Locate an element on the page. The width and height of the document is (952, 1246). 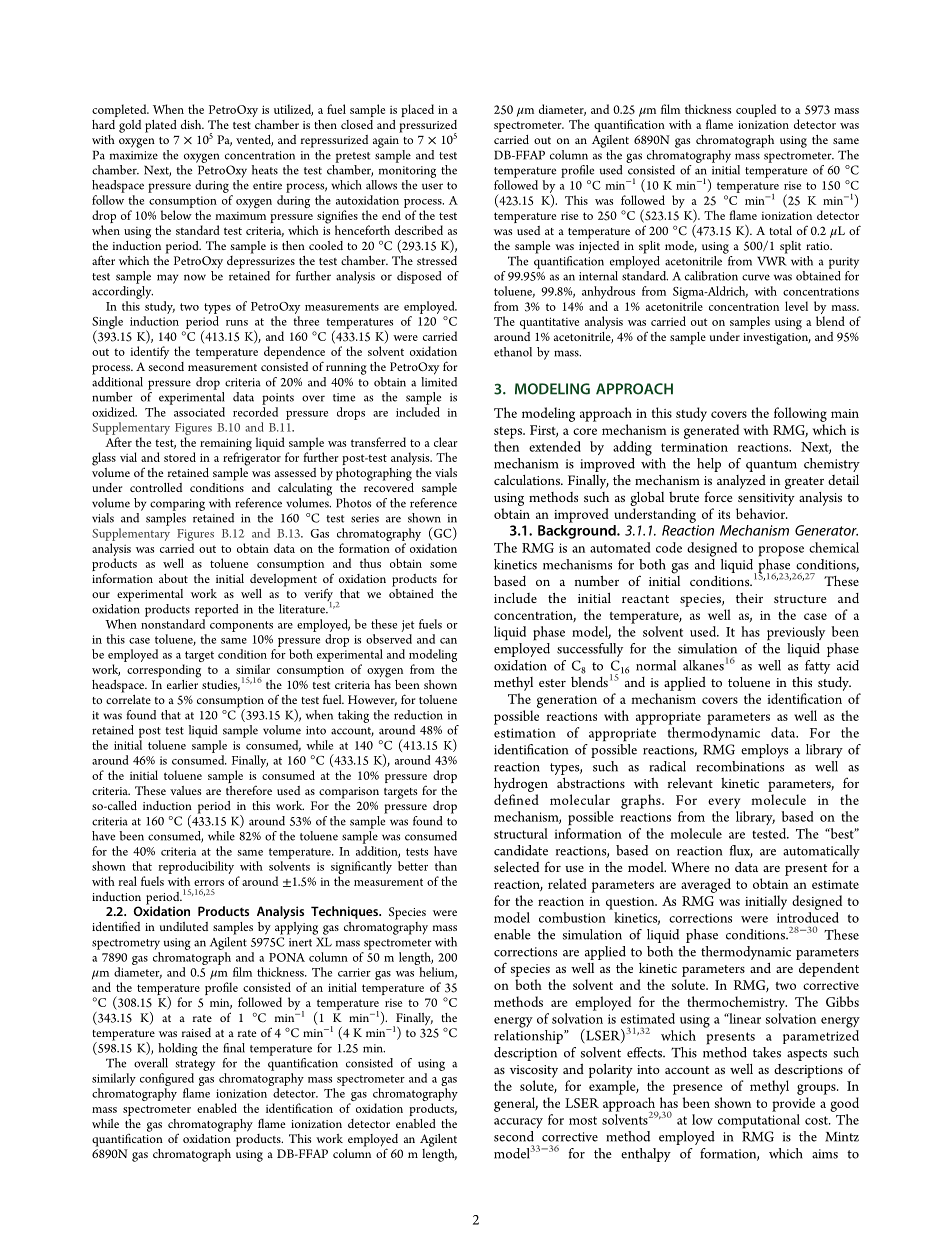
values is located at coordinates (186, 790).
